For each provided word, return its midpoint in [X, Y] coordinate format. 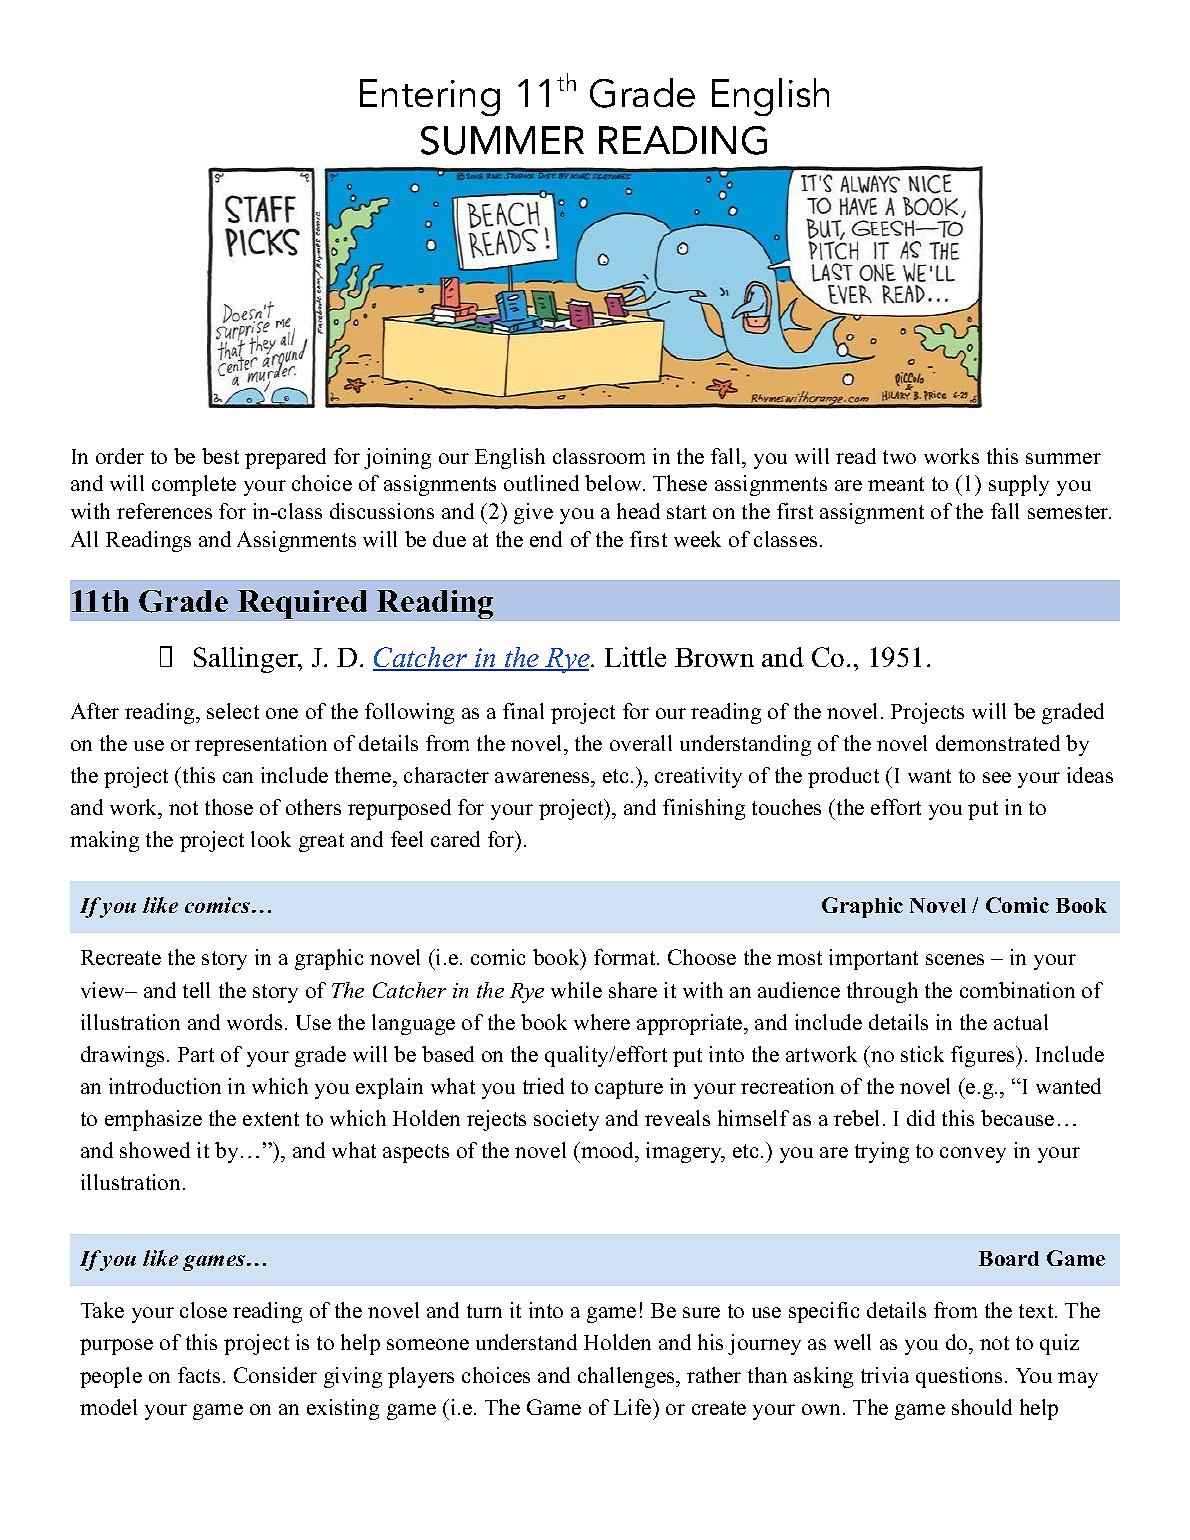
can [238, 777]
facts [199, 1375]
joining [397, 458]
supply [1019, 485]
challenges [627, 1377]
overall [641, 743]
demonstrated [998, 743]
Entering [430, 97]
